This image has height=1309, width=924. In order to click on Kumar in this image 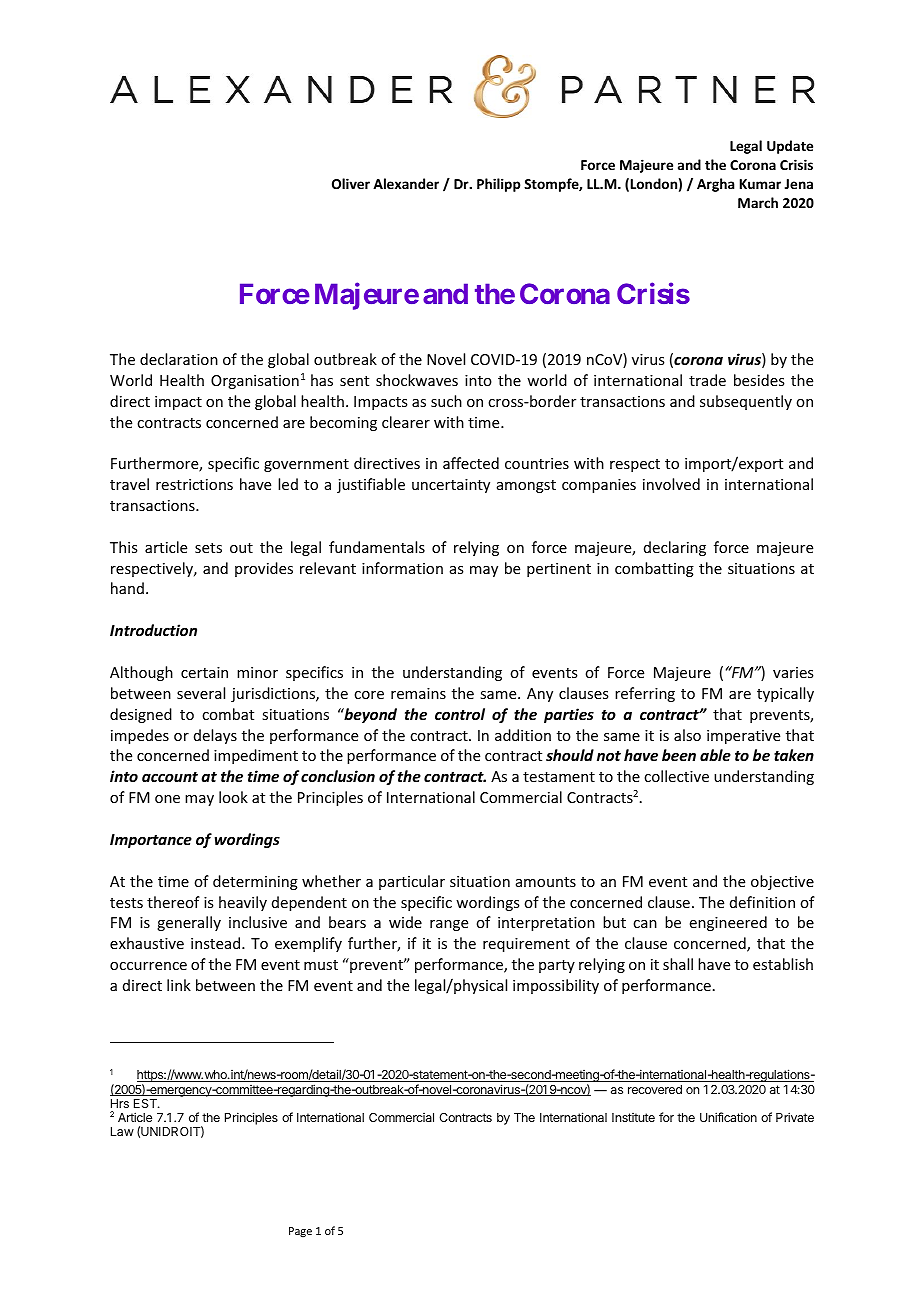, I will do `click(760, 184)`.
